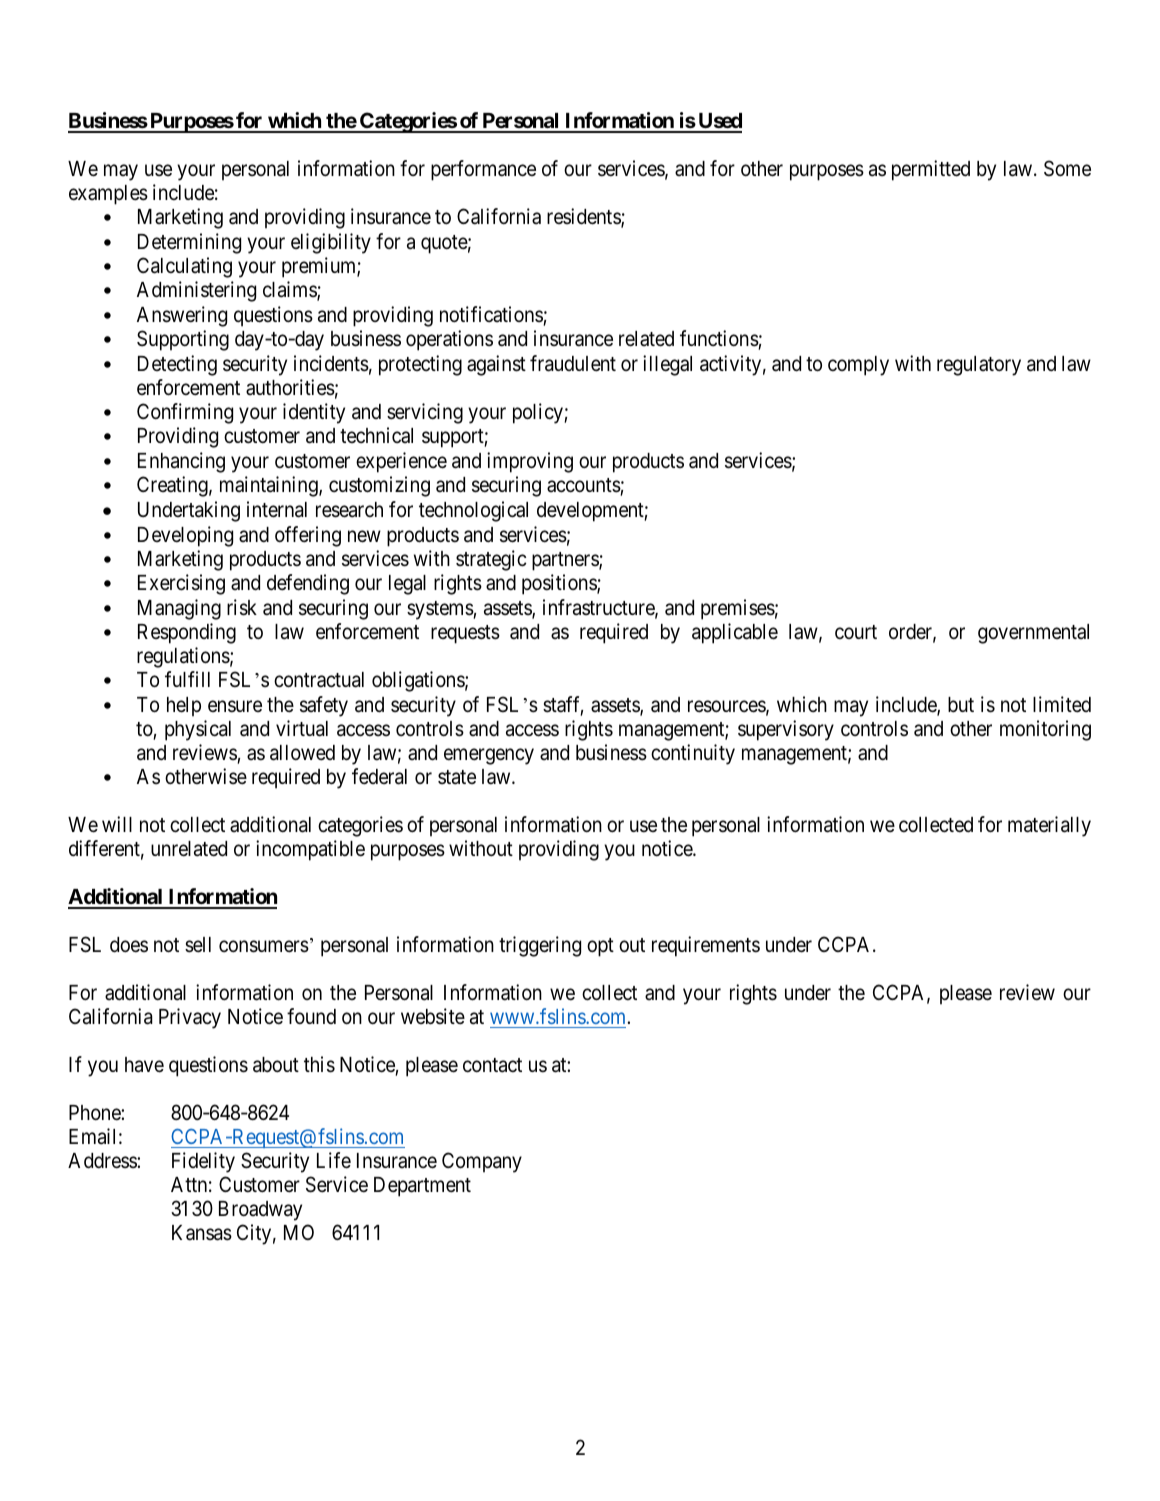 The width and height of the page is (1160, 1501). I want to click on emergency, so click(489, 756).
